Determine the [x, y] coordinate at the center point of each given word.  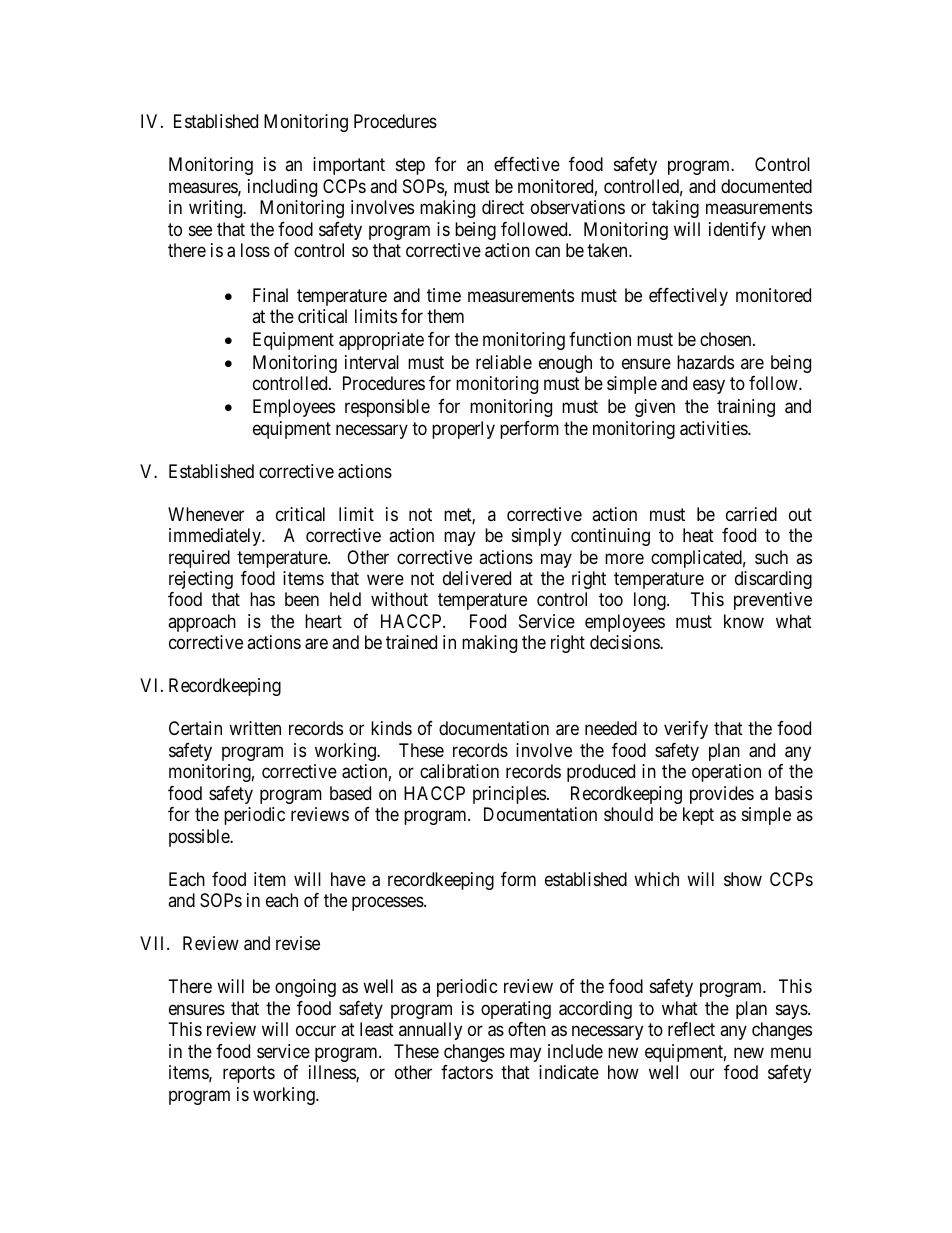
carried [751, 514]
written [255, 728]
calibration [459, 771]
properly [463, 430]
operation [726, 773]
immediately [216, 537]
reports [249, 1074]
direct [503, 207]
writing [217, 209]
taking [675, 209]
